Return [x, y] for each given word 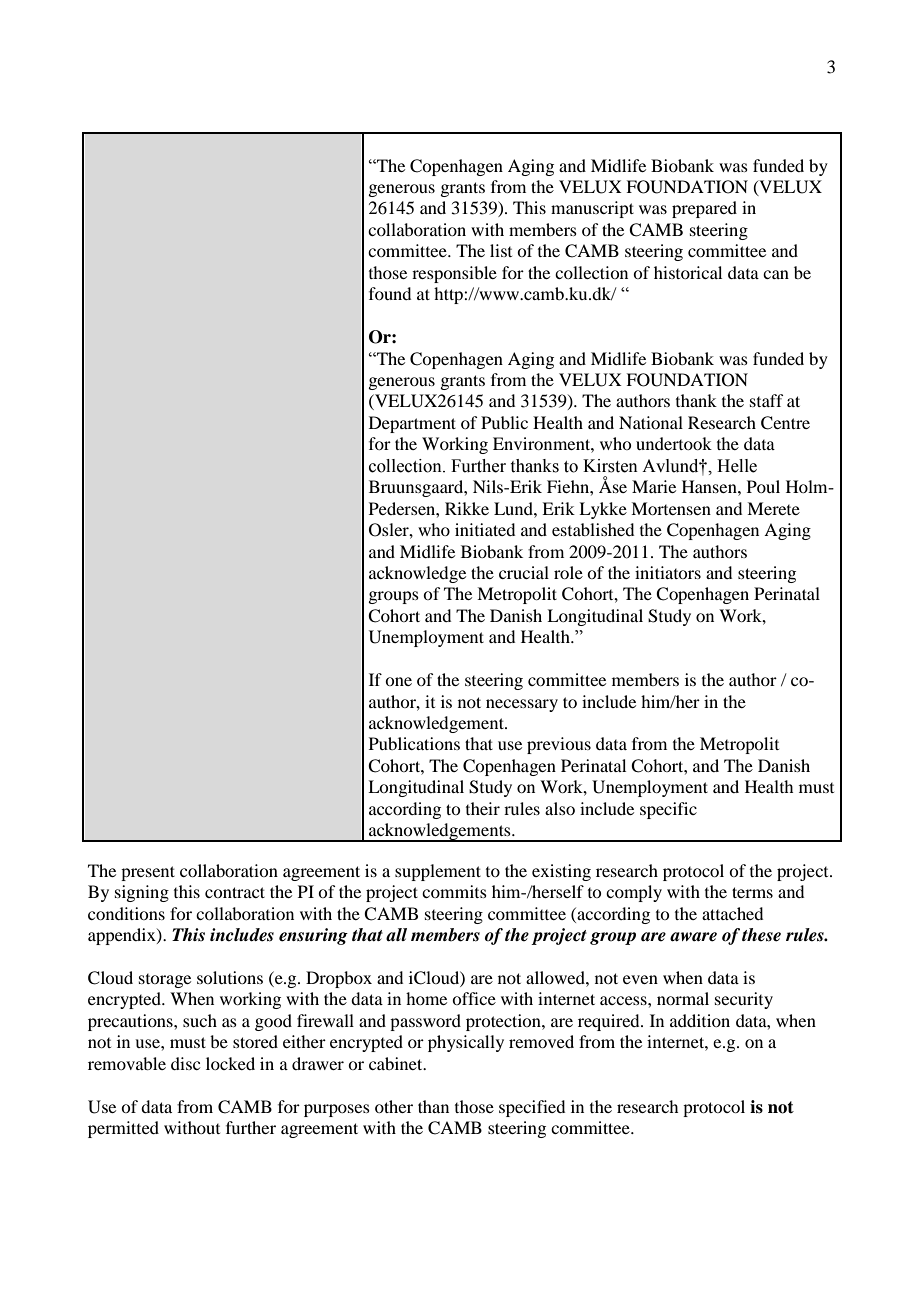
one [398, 681]
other [394, 1106]
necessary [522, 705]
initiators [668, 572]
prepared [704, 209]
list [501, 250]
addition [700, 1020]
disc [185, 1063]
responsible [454, 274]
